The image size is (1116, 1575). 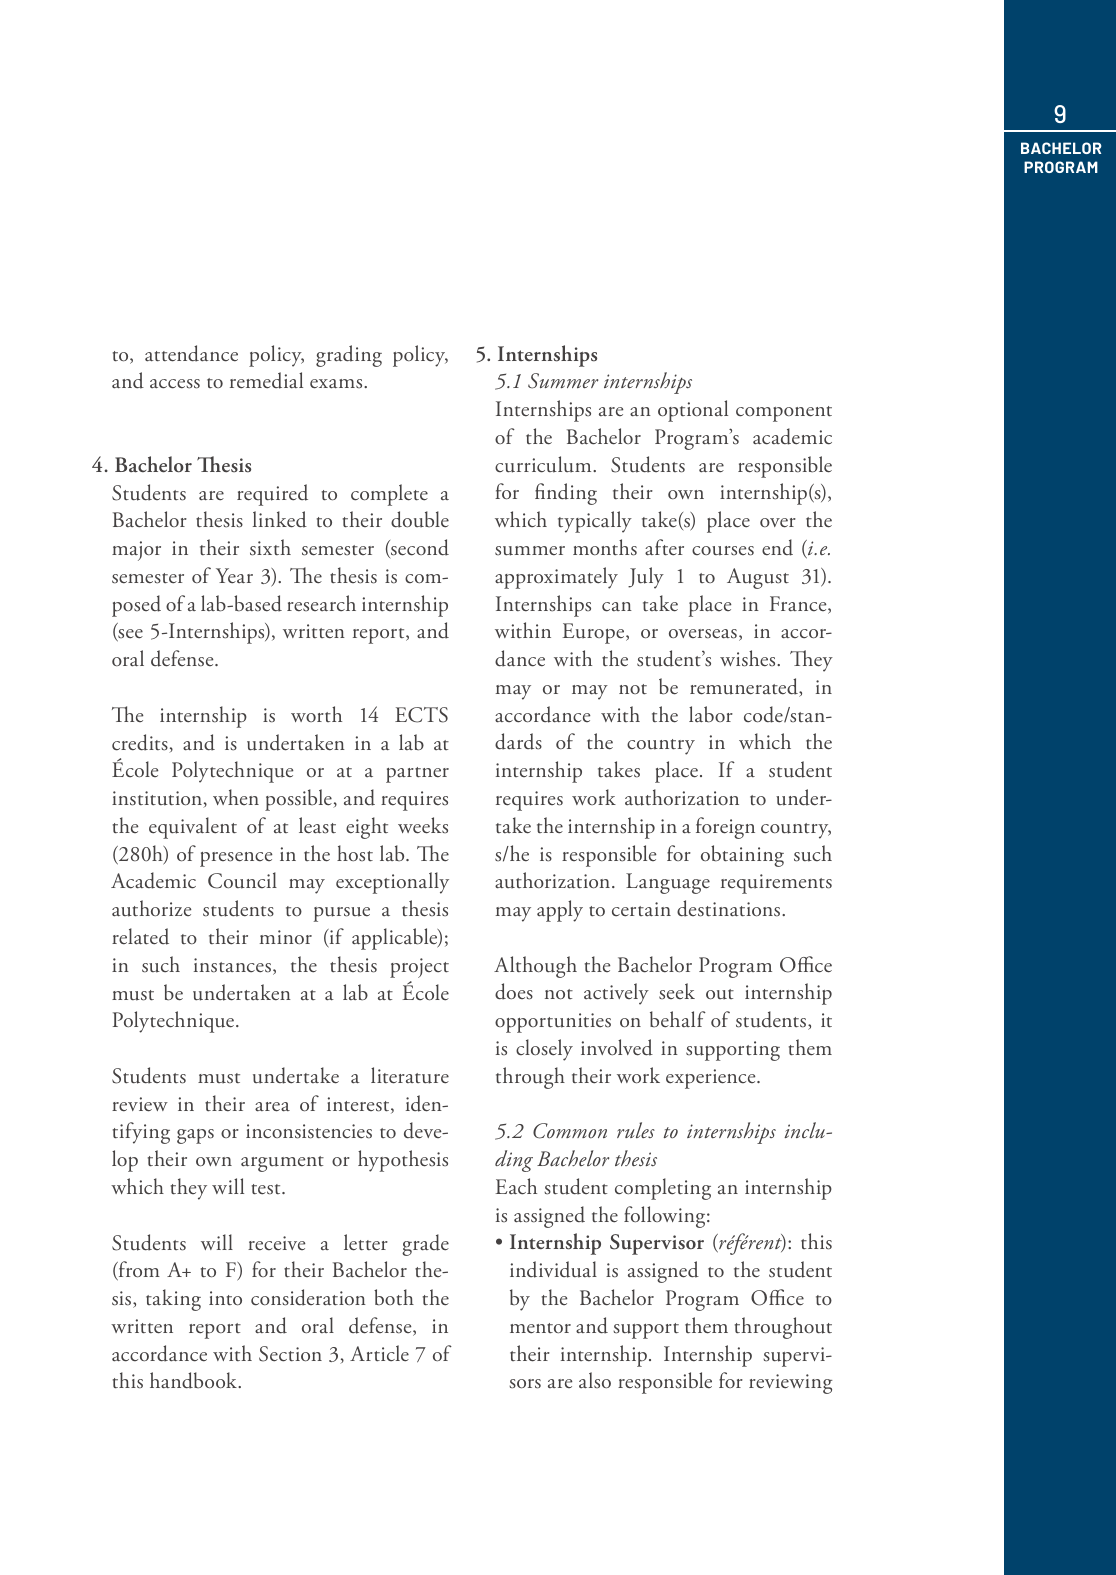 What do you see at coordinates (544, 464) in the image?
I see `curriculum` at bounding box center [544, 464].
